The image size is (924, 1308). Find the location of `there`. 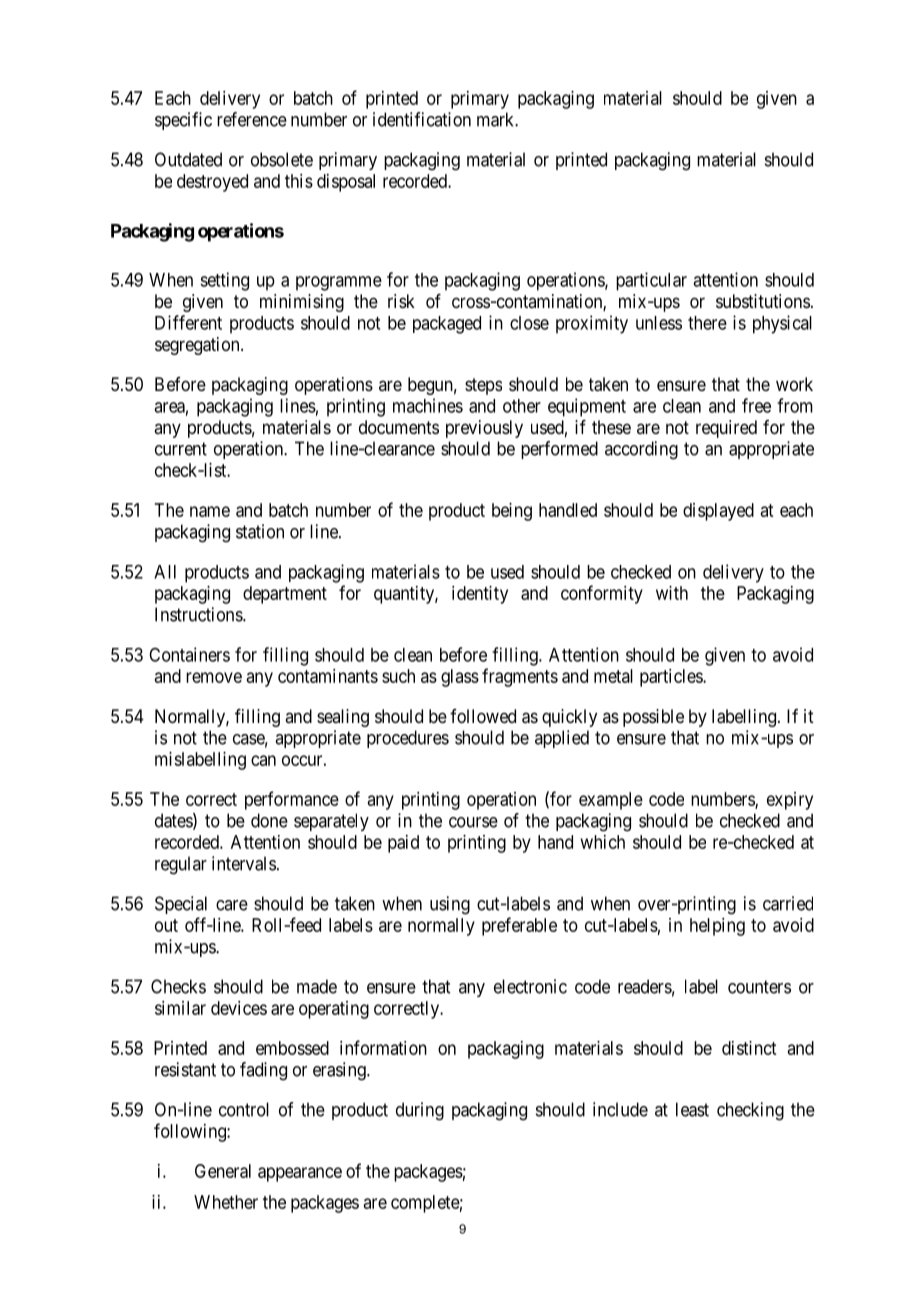

there is located at coordinates (707, 323).
